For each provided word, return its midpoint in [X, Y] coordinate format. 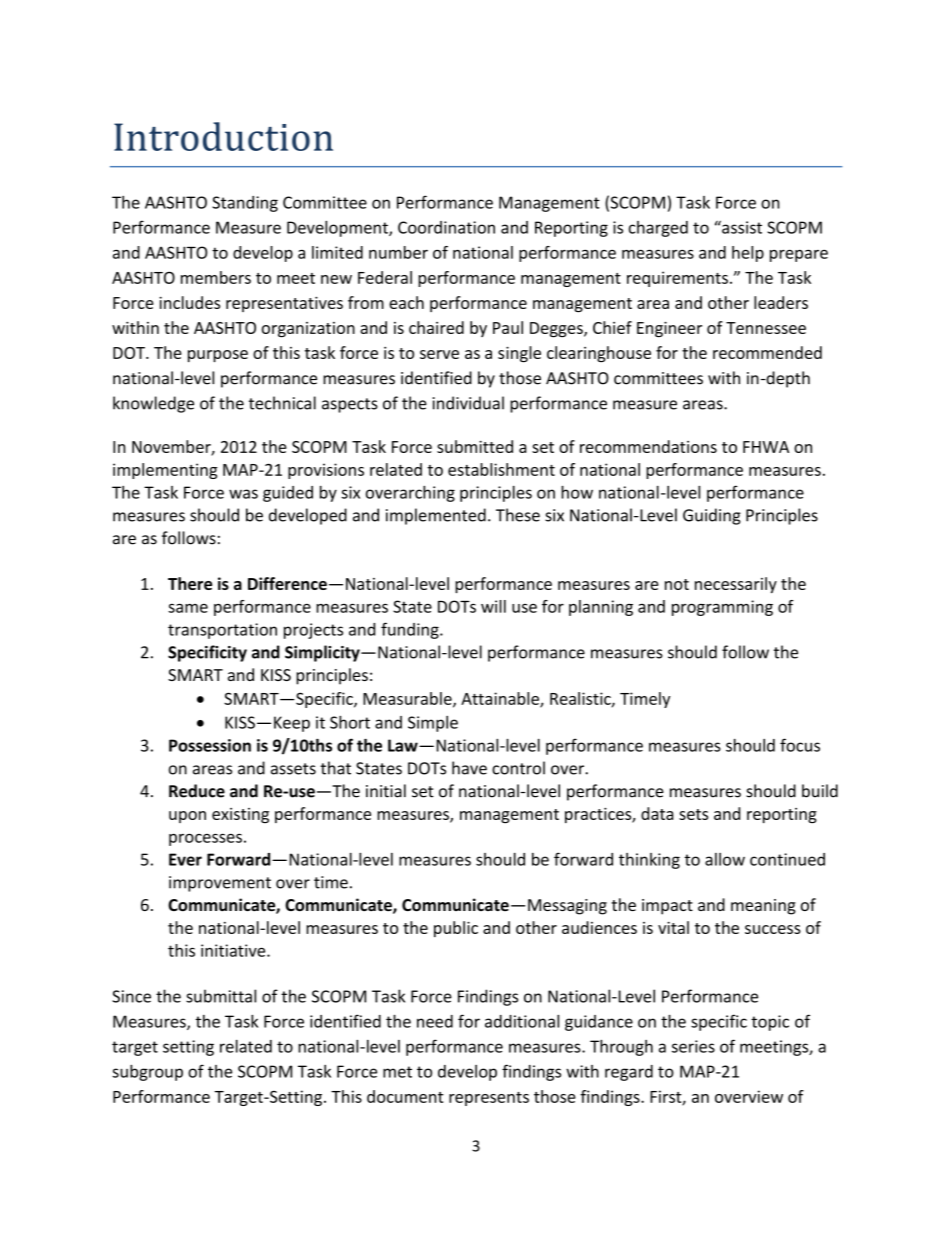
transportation [222, 631]
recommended [767, 352]
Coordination [446, 227]
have [469, 768]
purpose [218, 356]
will [493, 606]
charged [658, 229]
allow [725, 859]
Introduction [223, 136]
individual [468, 403]
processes [205, 839]
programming [722, 608]
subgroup [147, 1073]
